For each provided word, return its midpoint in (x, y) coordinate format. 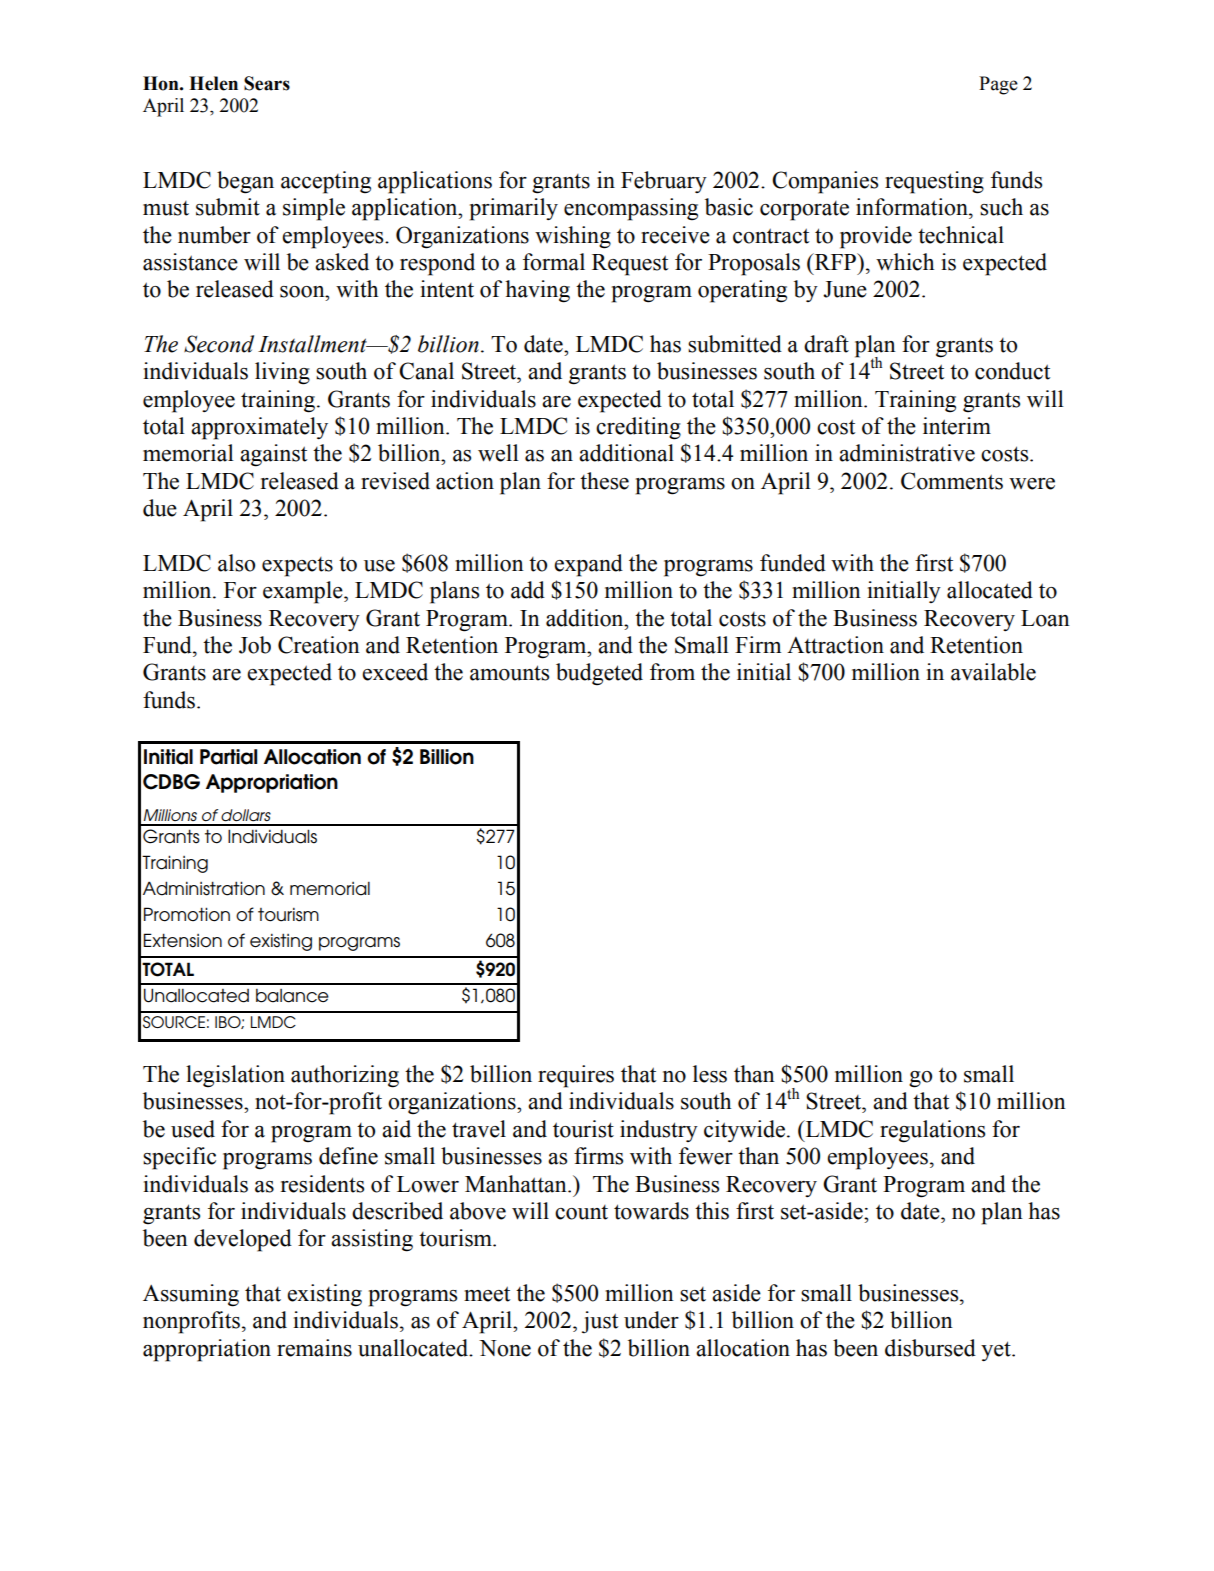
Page (998, 85)
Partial (228, 757)
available (993, 672)
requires (576, 1076)
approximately (259, 428)
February (664, 182)
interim (957, 426)
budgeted (599, 674)
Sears (267, 83)
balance (292, 996)
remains (314, 1348)
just (600, 1322)
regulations (932, 1131)
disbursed (930, 1348)
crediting (638, 428)
